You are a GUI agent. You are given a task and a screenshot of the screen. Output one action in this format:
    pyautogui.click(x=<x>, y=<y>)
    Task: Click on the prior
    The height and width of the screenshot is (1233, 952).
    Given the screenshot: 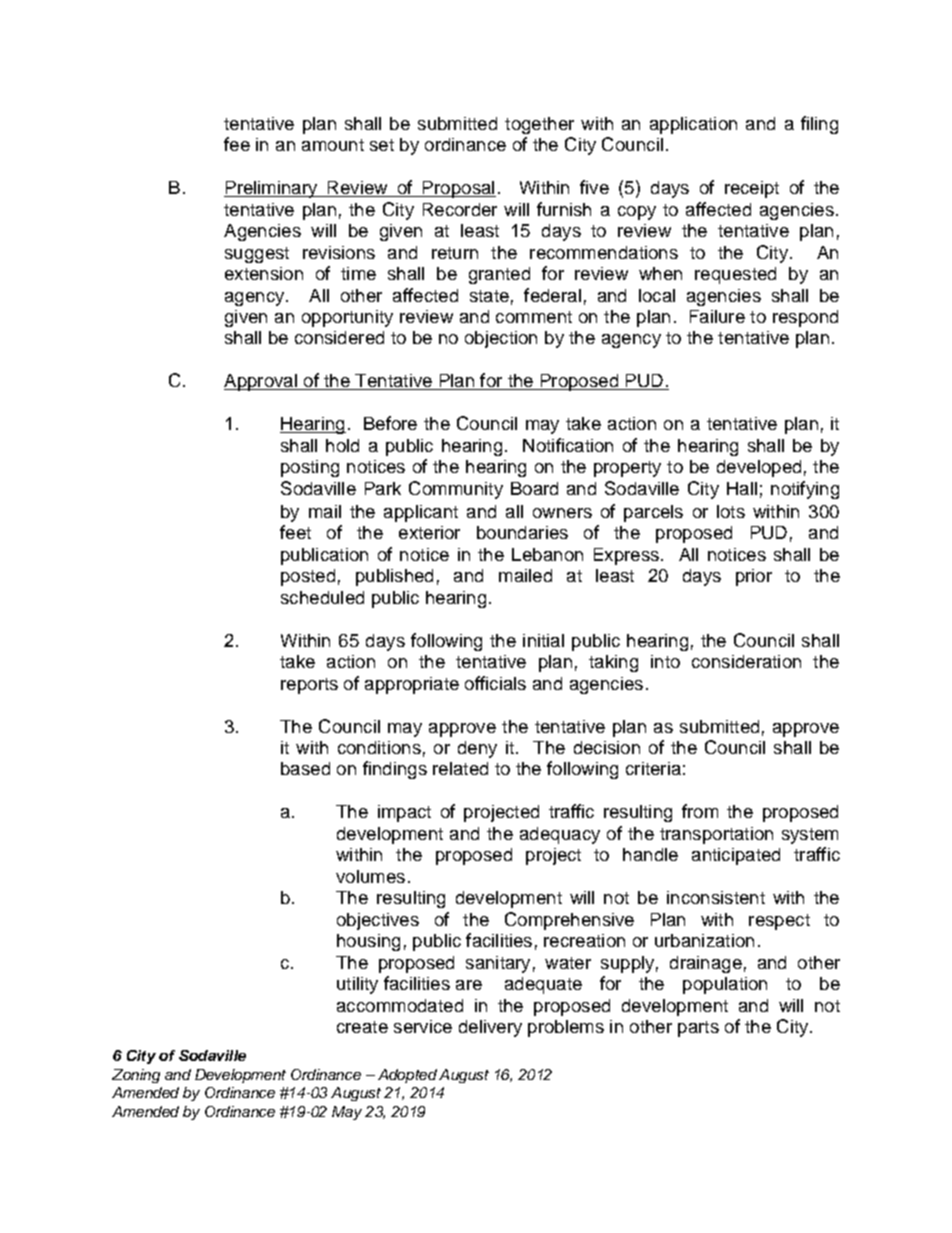 What is the action you would take?
    pyautogui.click(x=754, y=577)
